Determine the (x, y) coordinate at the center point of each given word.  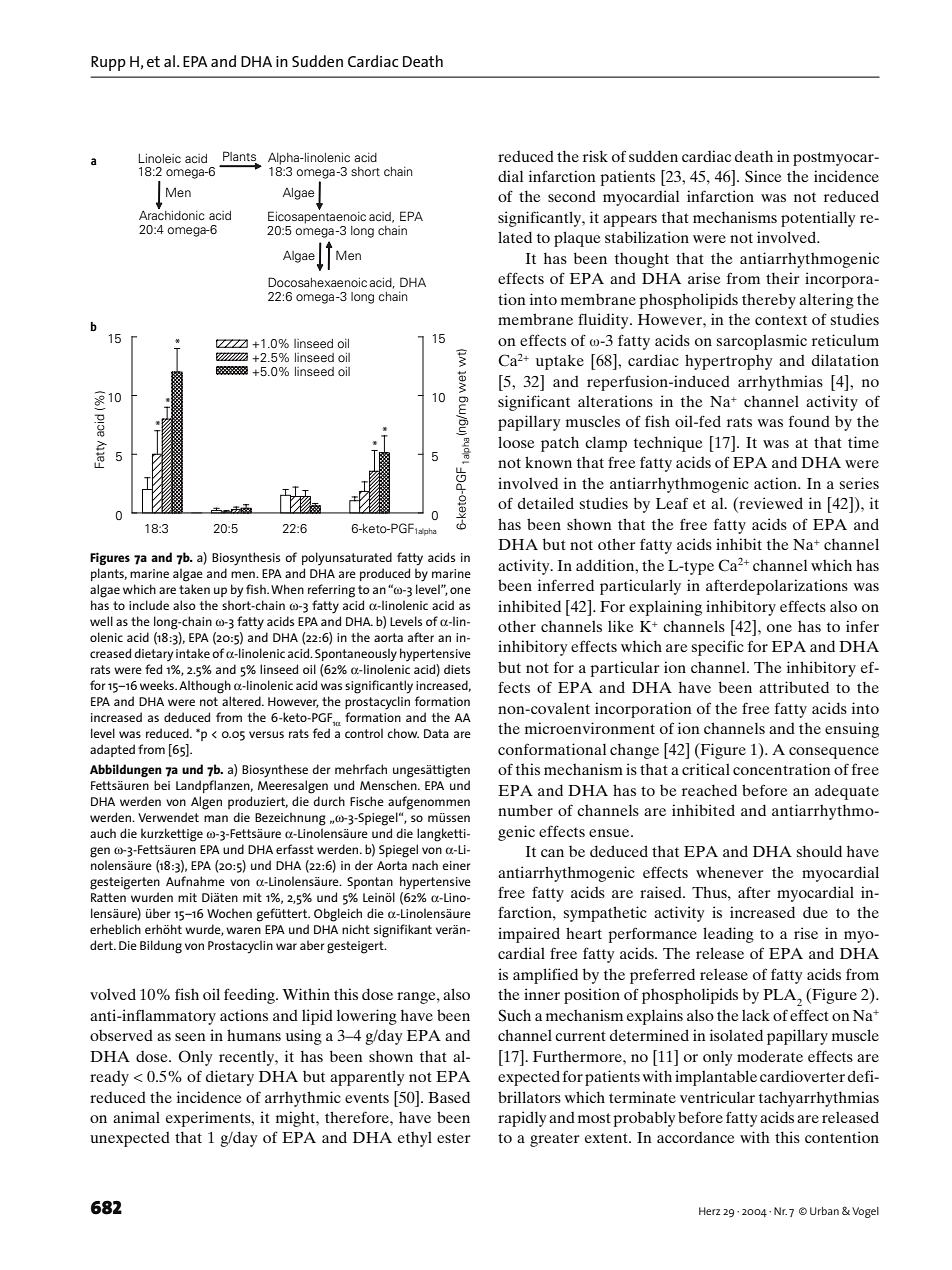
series (859, 483)
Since (763, 176)
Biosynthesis (246, 559)
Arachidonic (172, 214)
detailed (546, 503)
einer (456, 865)
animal (136, 1117)
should (819, 851)
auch (103, 833)
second (572, 196)
